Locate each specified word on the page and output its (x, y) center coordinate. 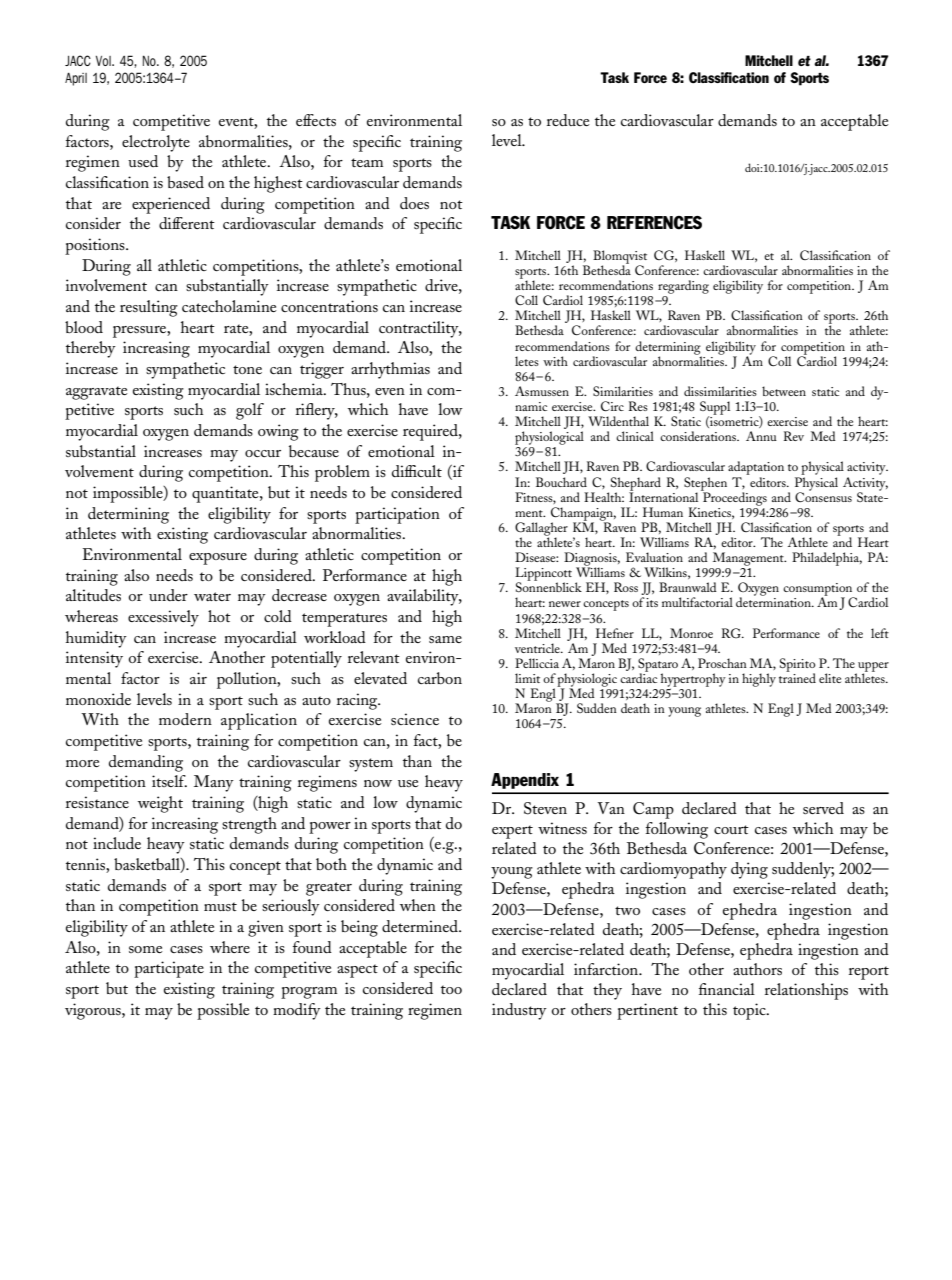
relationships (806, 991)
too (451, 989)
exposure (218, 559)
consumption (819, 590)
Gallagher (541, 530)
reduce (568, 120)
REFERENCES (654, 223)
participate (169, 969)
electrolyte (156, 143)
